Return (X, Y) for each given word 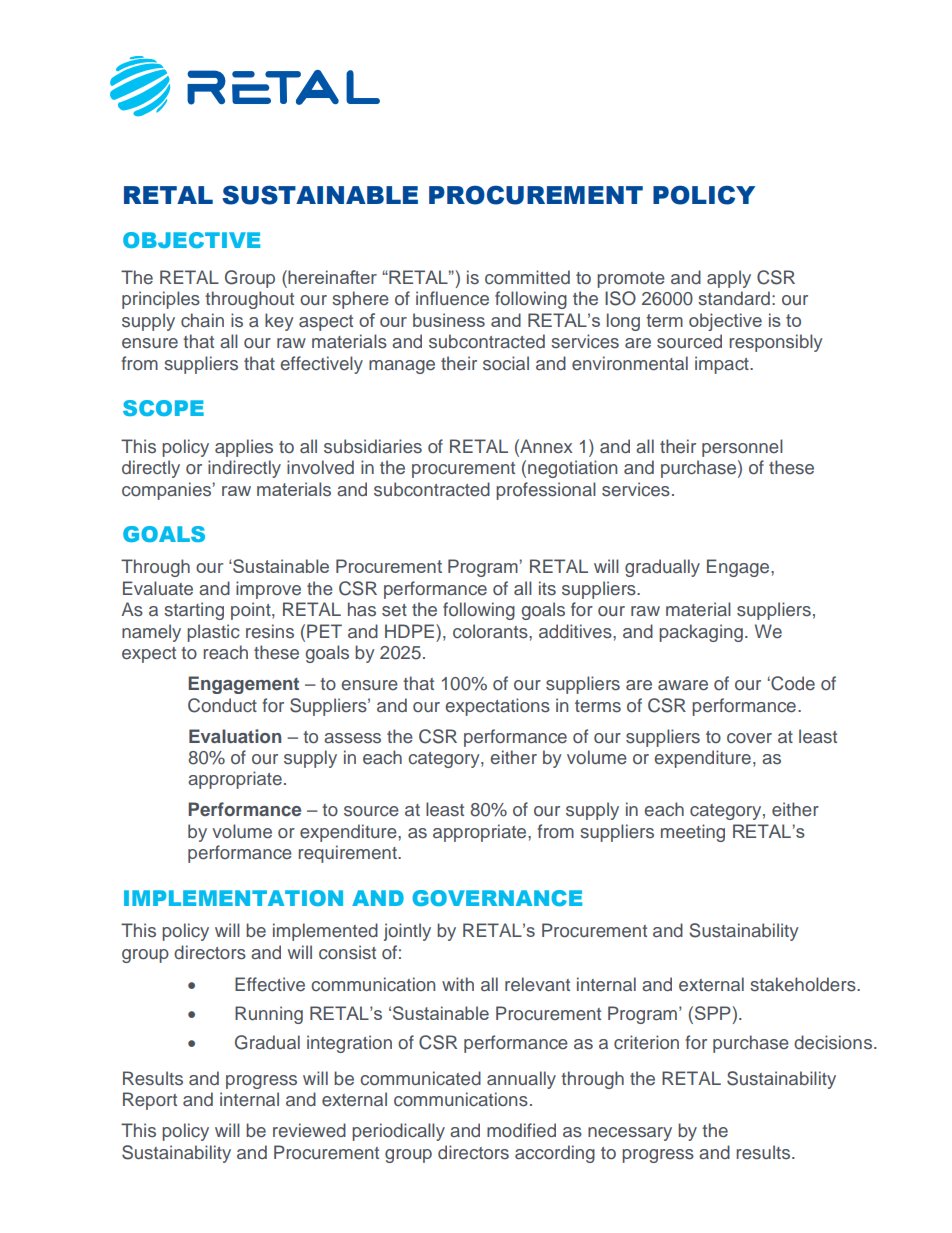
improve (268, 590)
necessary (630, 1134)
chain (202, 320)
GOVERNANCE (497, 898)
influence (452, 298)
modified (521, 1130)
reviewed (309, 1130)
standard (734, 298)
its (547, 588)
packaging (701, 633)
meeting (693, 833)
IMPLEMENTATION (233, 898)
